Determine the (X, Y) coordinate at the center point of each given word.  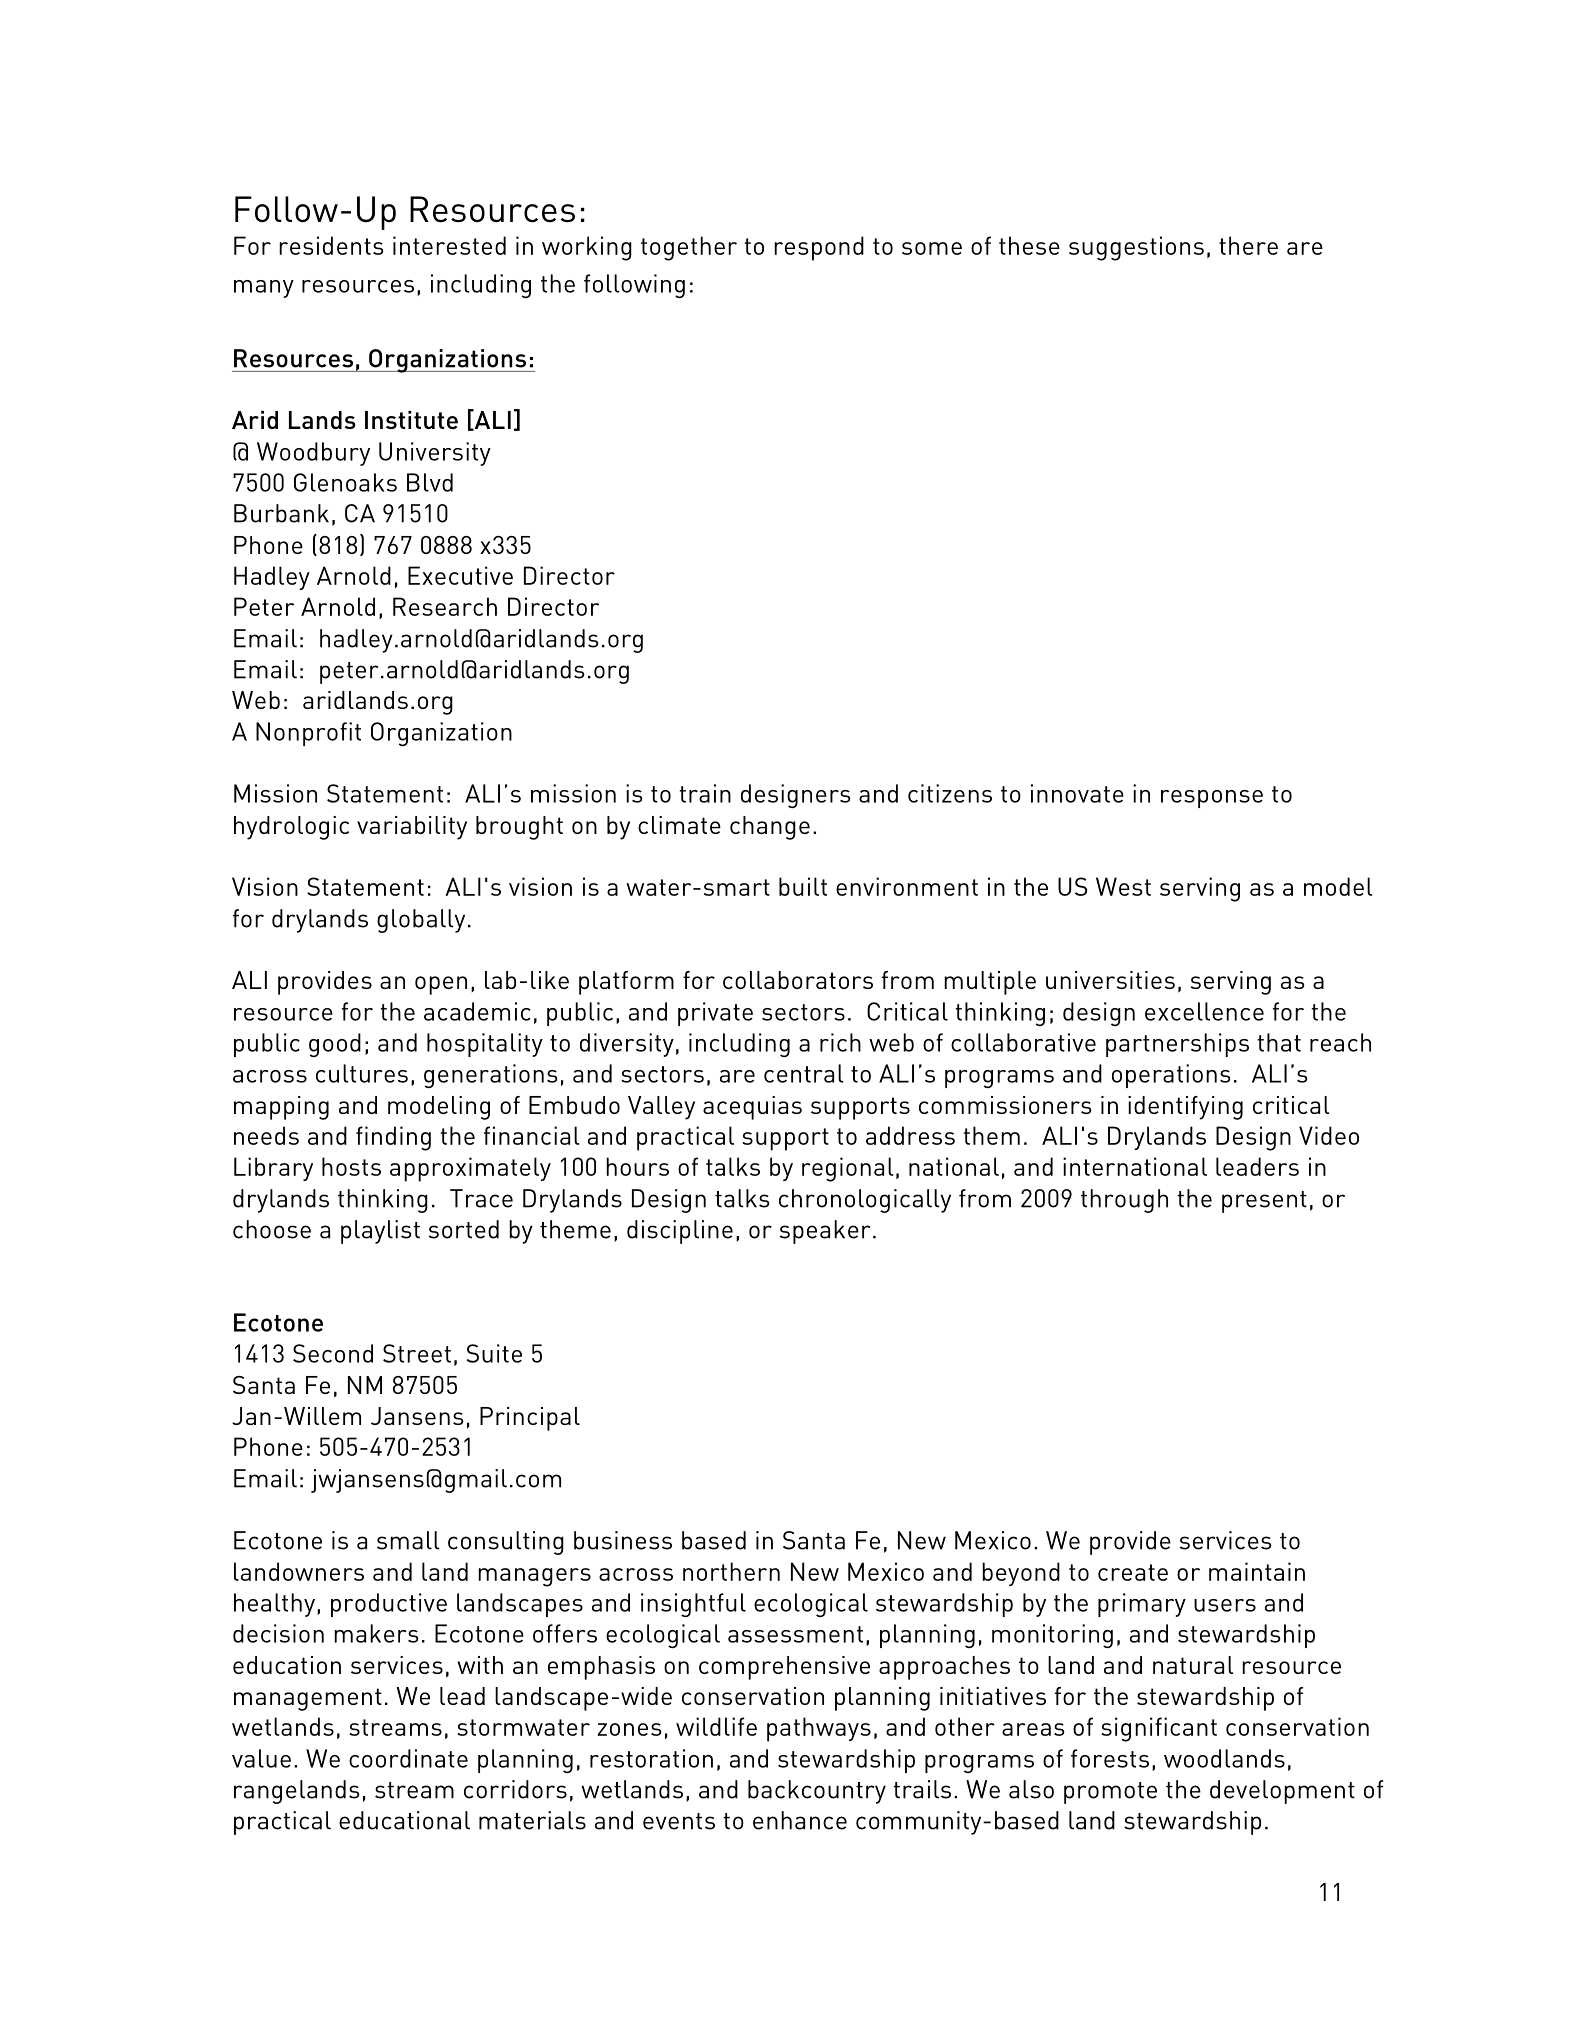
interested (449, 245)
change (770, 828)
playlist (380, 1232)
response (1212, 799)
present (1264, 1202)
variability (412, 828)
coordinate (408, 1758)
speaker (825, 1232)
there (1248, 245)
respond (819, 248)
